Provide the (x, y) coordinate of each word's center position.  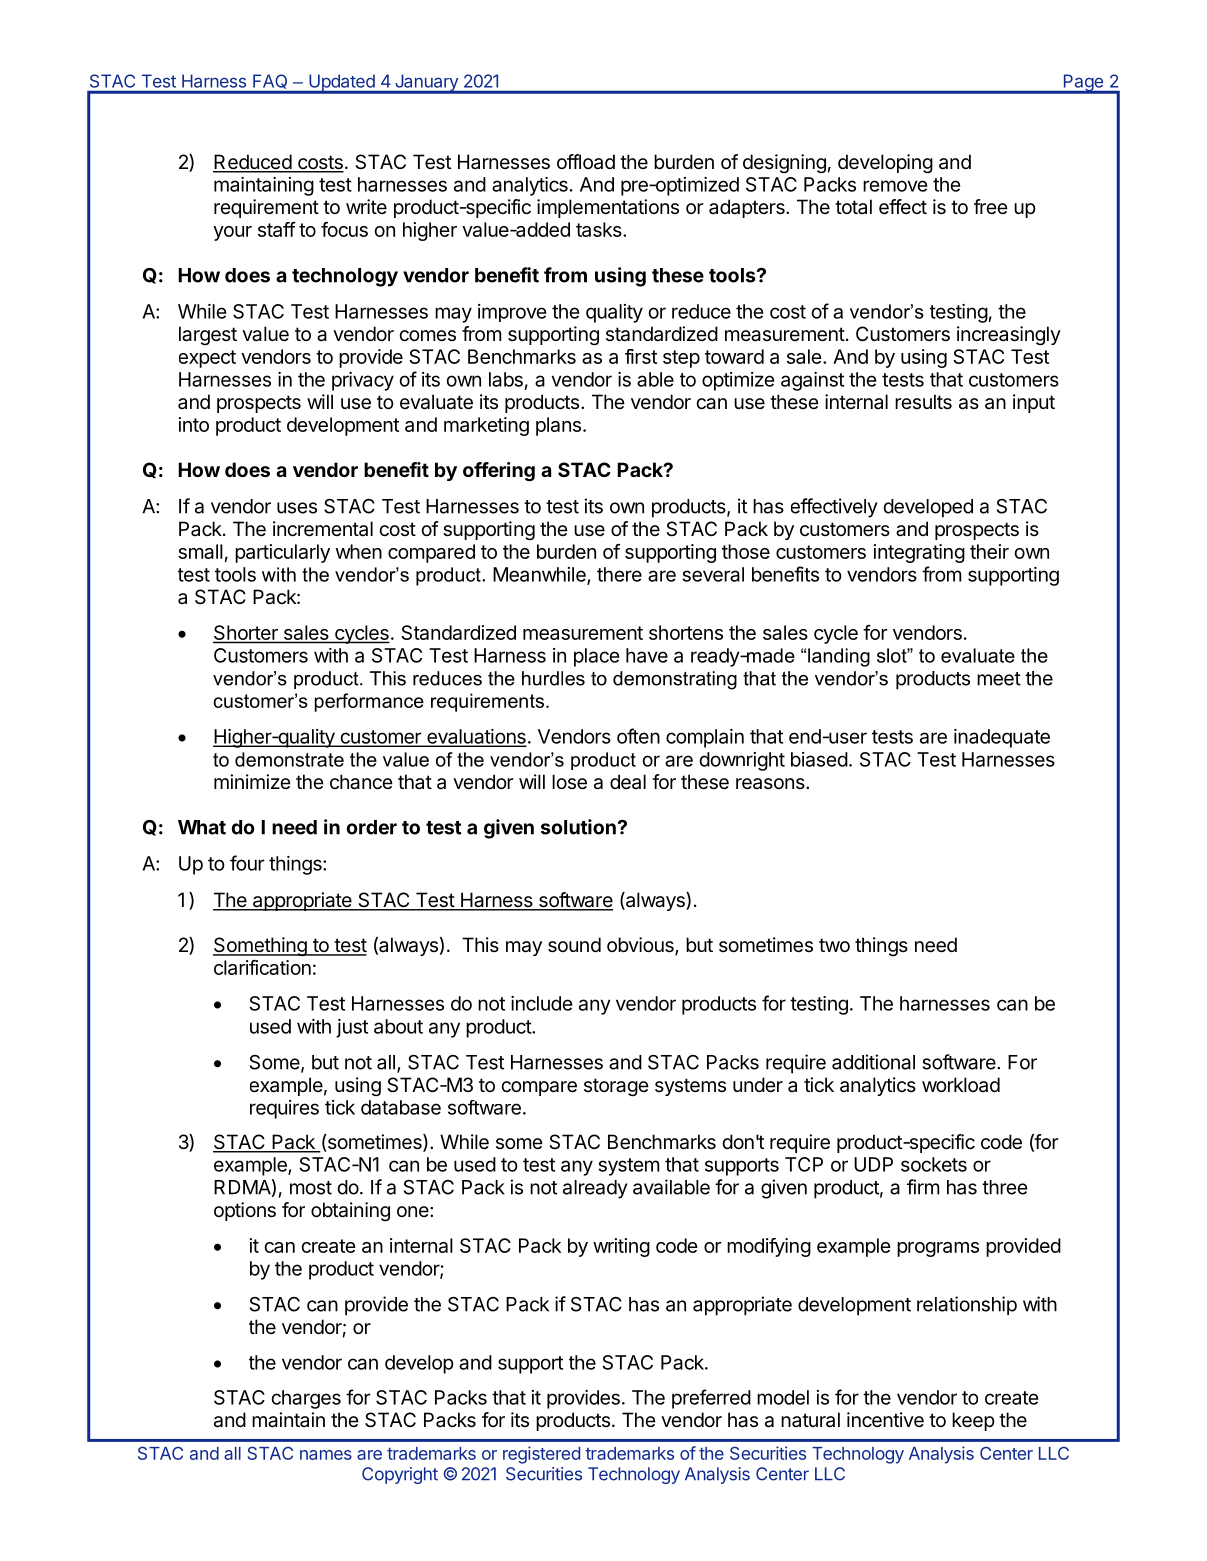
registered (541, 1455)
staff (277, 229)
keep (973, 1421)
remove (895, 186)
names (326, 1455)
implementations (608, 208)
